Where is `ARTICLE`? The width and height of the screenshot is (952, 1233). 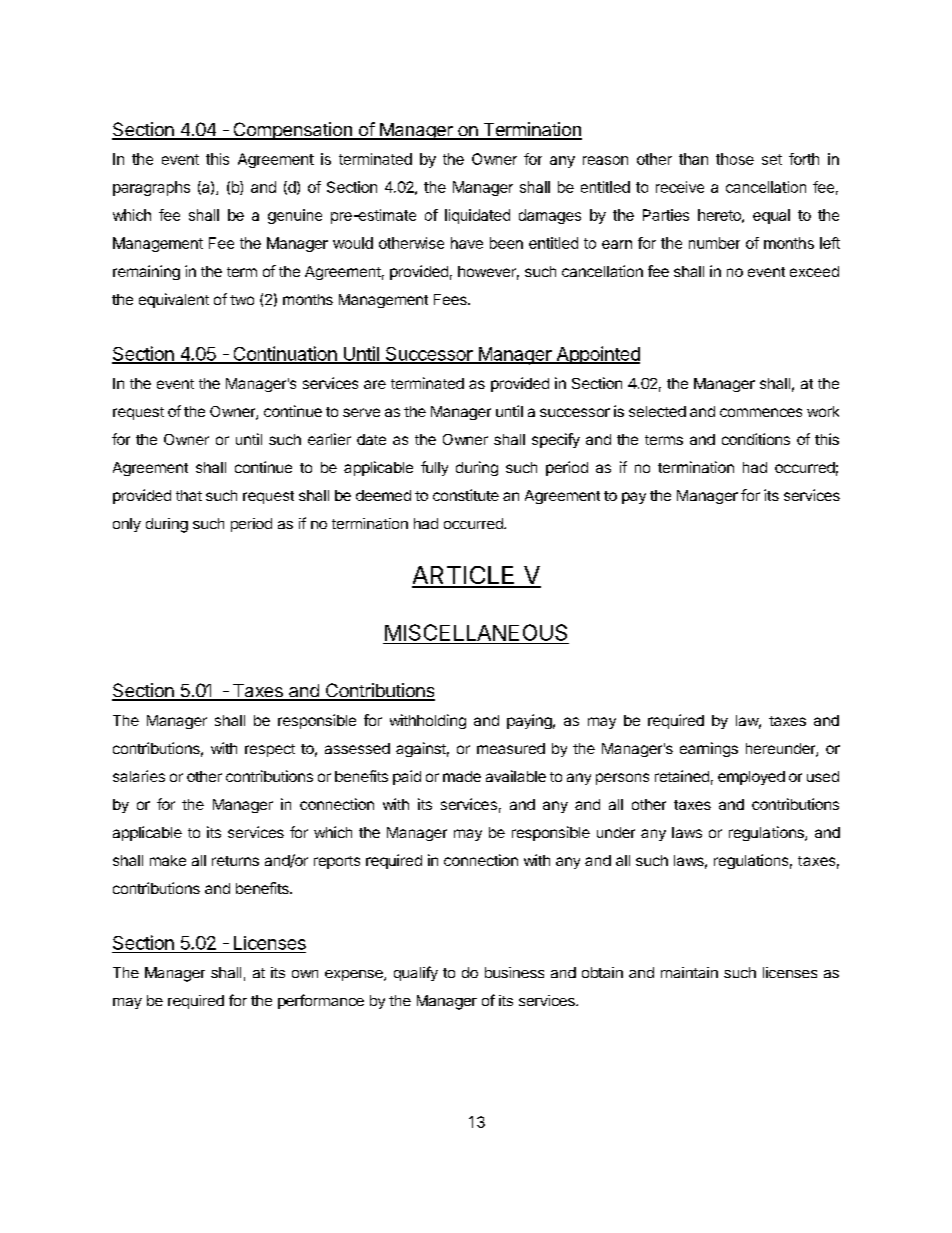 ARTICLE is located at coordinates (464, 576).
